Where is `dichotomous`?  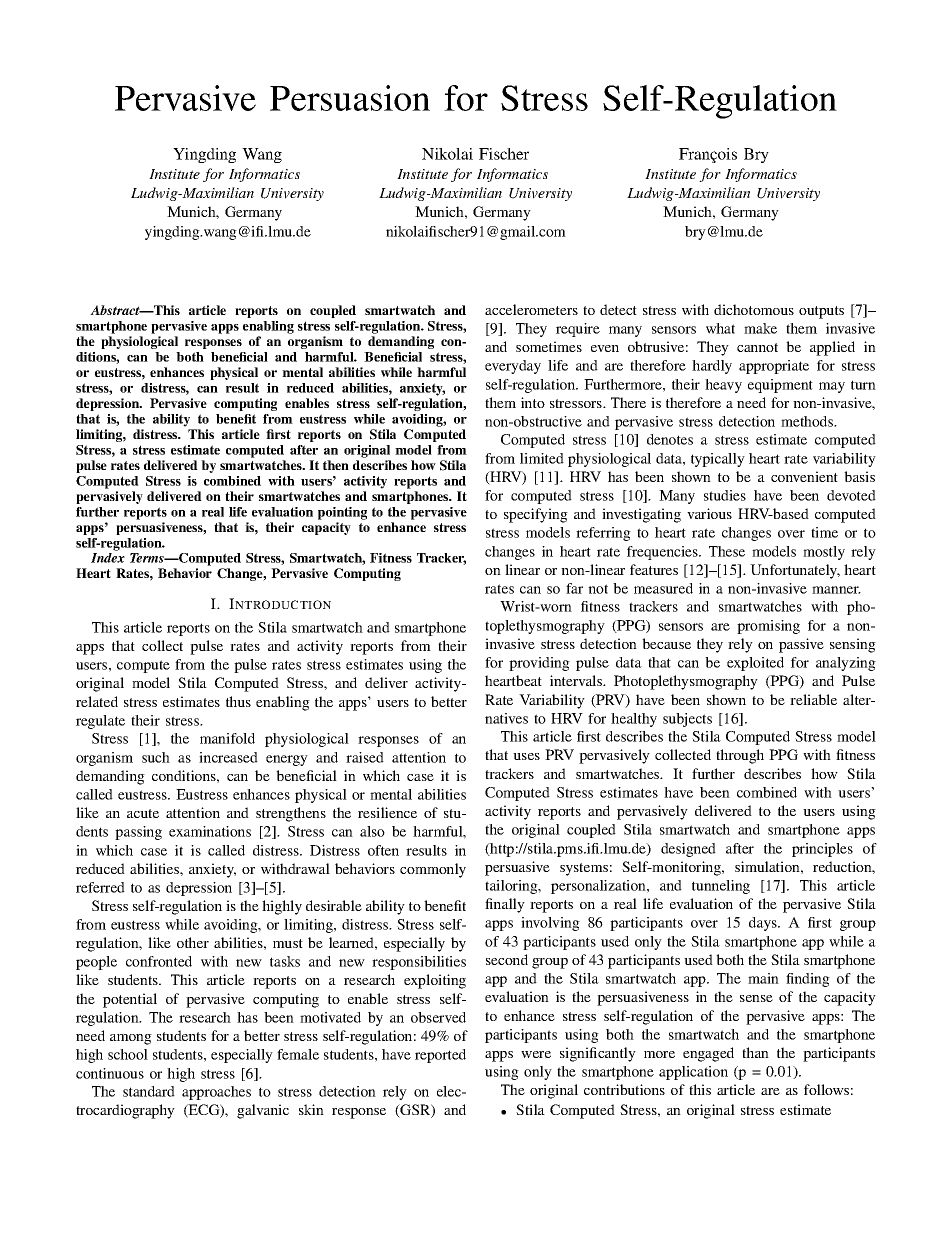 dichotomous is located at coordinates (754, 309).
